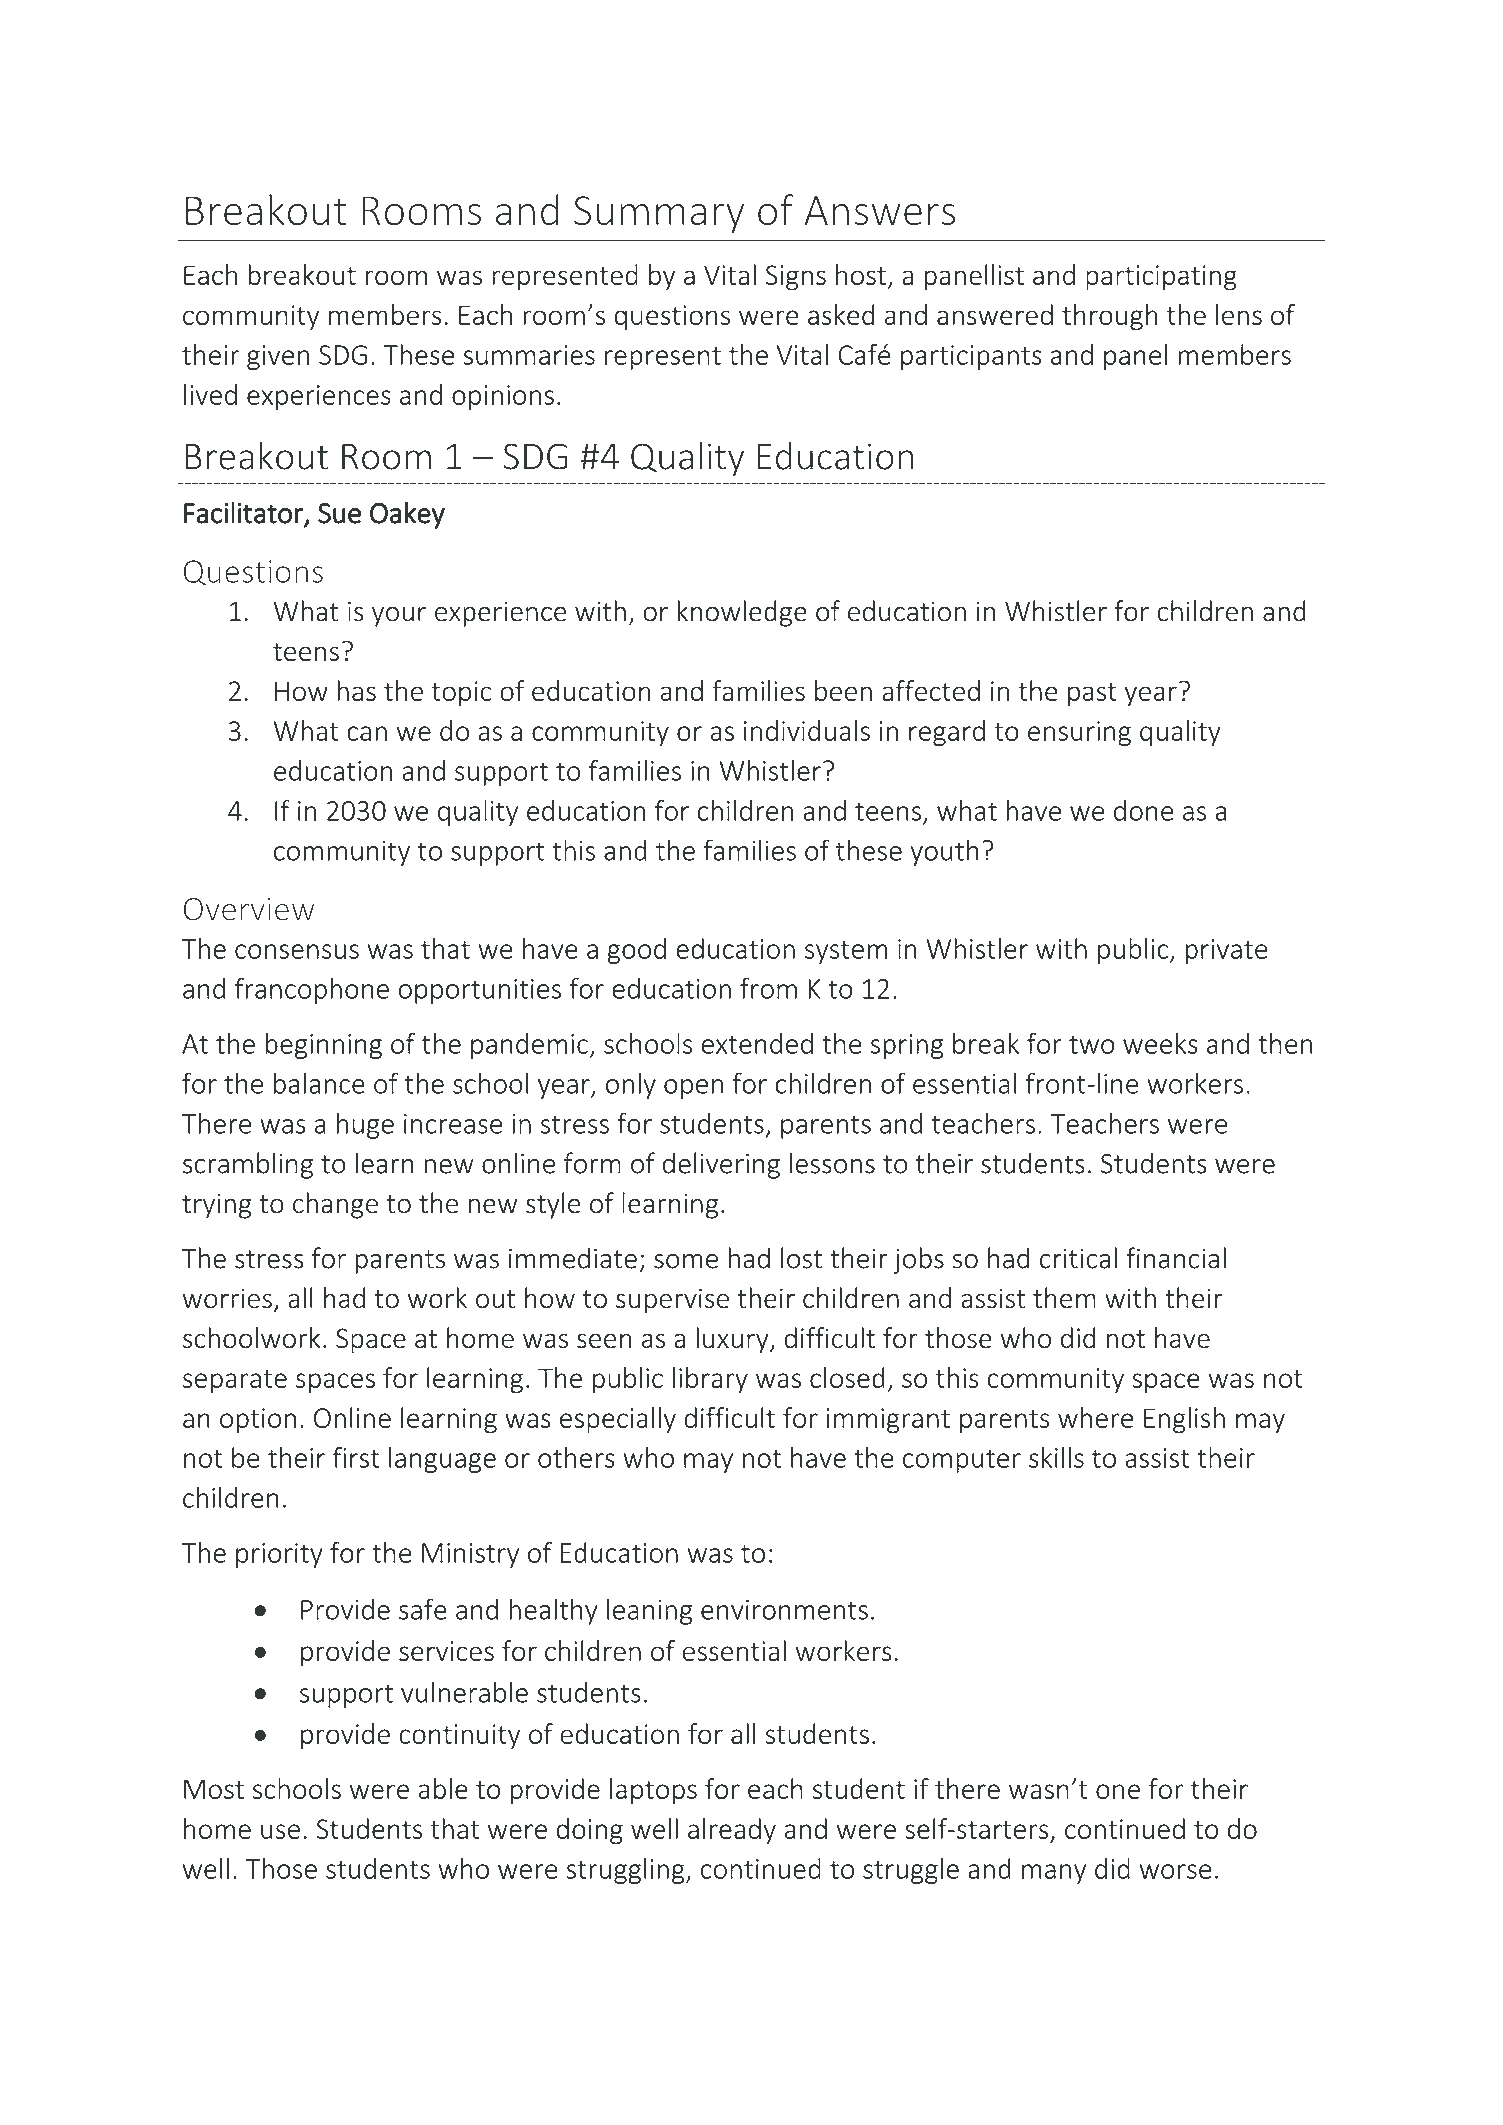  Describe the element at coordinates (796, 278) in the document. I see `Signs` at that location.
